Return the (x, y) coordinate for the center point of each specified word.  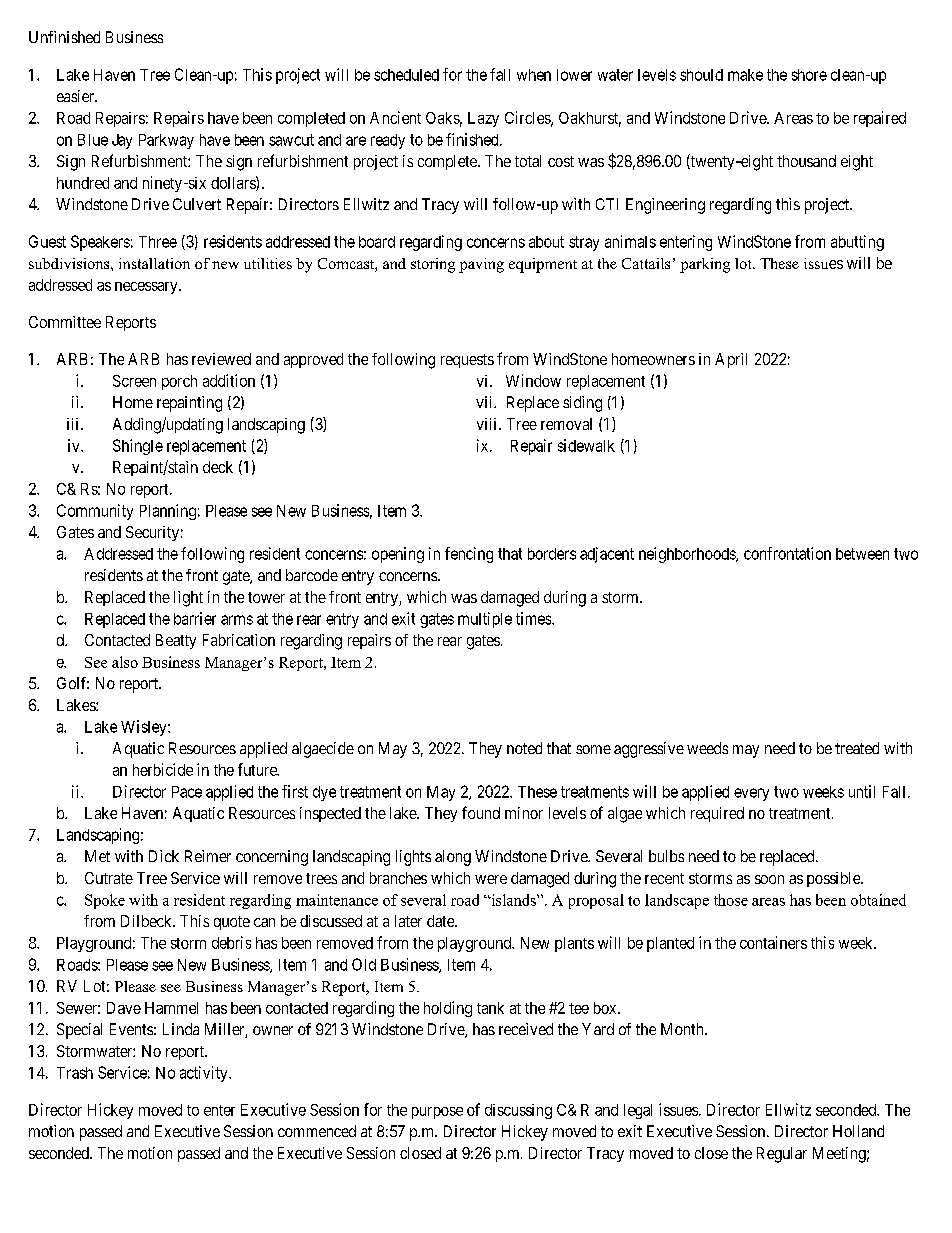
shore (809, 75)
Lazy (483, 119)
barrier (195, 618)
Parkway (166, 141)
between (862, 554)
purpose (437, 1113)
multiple (485, 620)
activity (205, 1074)
